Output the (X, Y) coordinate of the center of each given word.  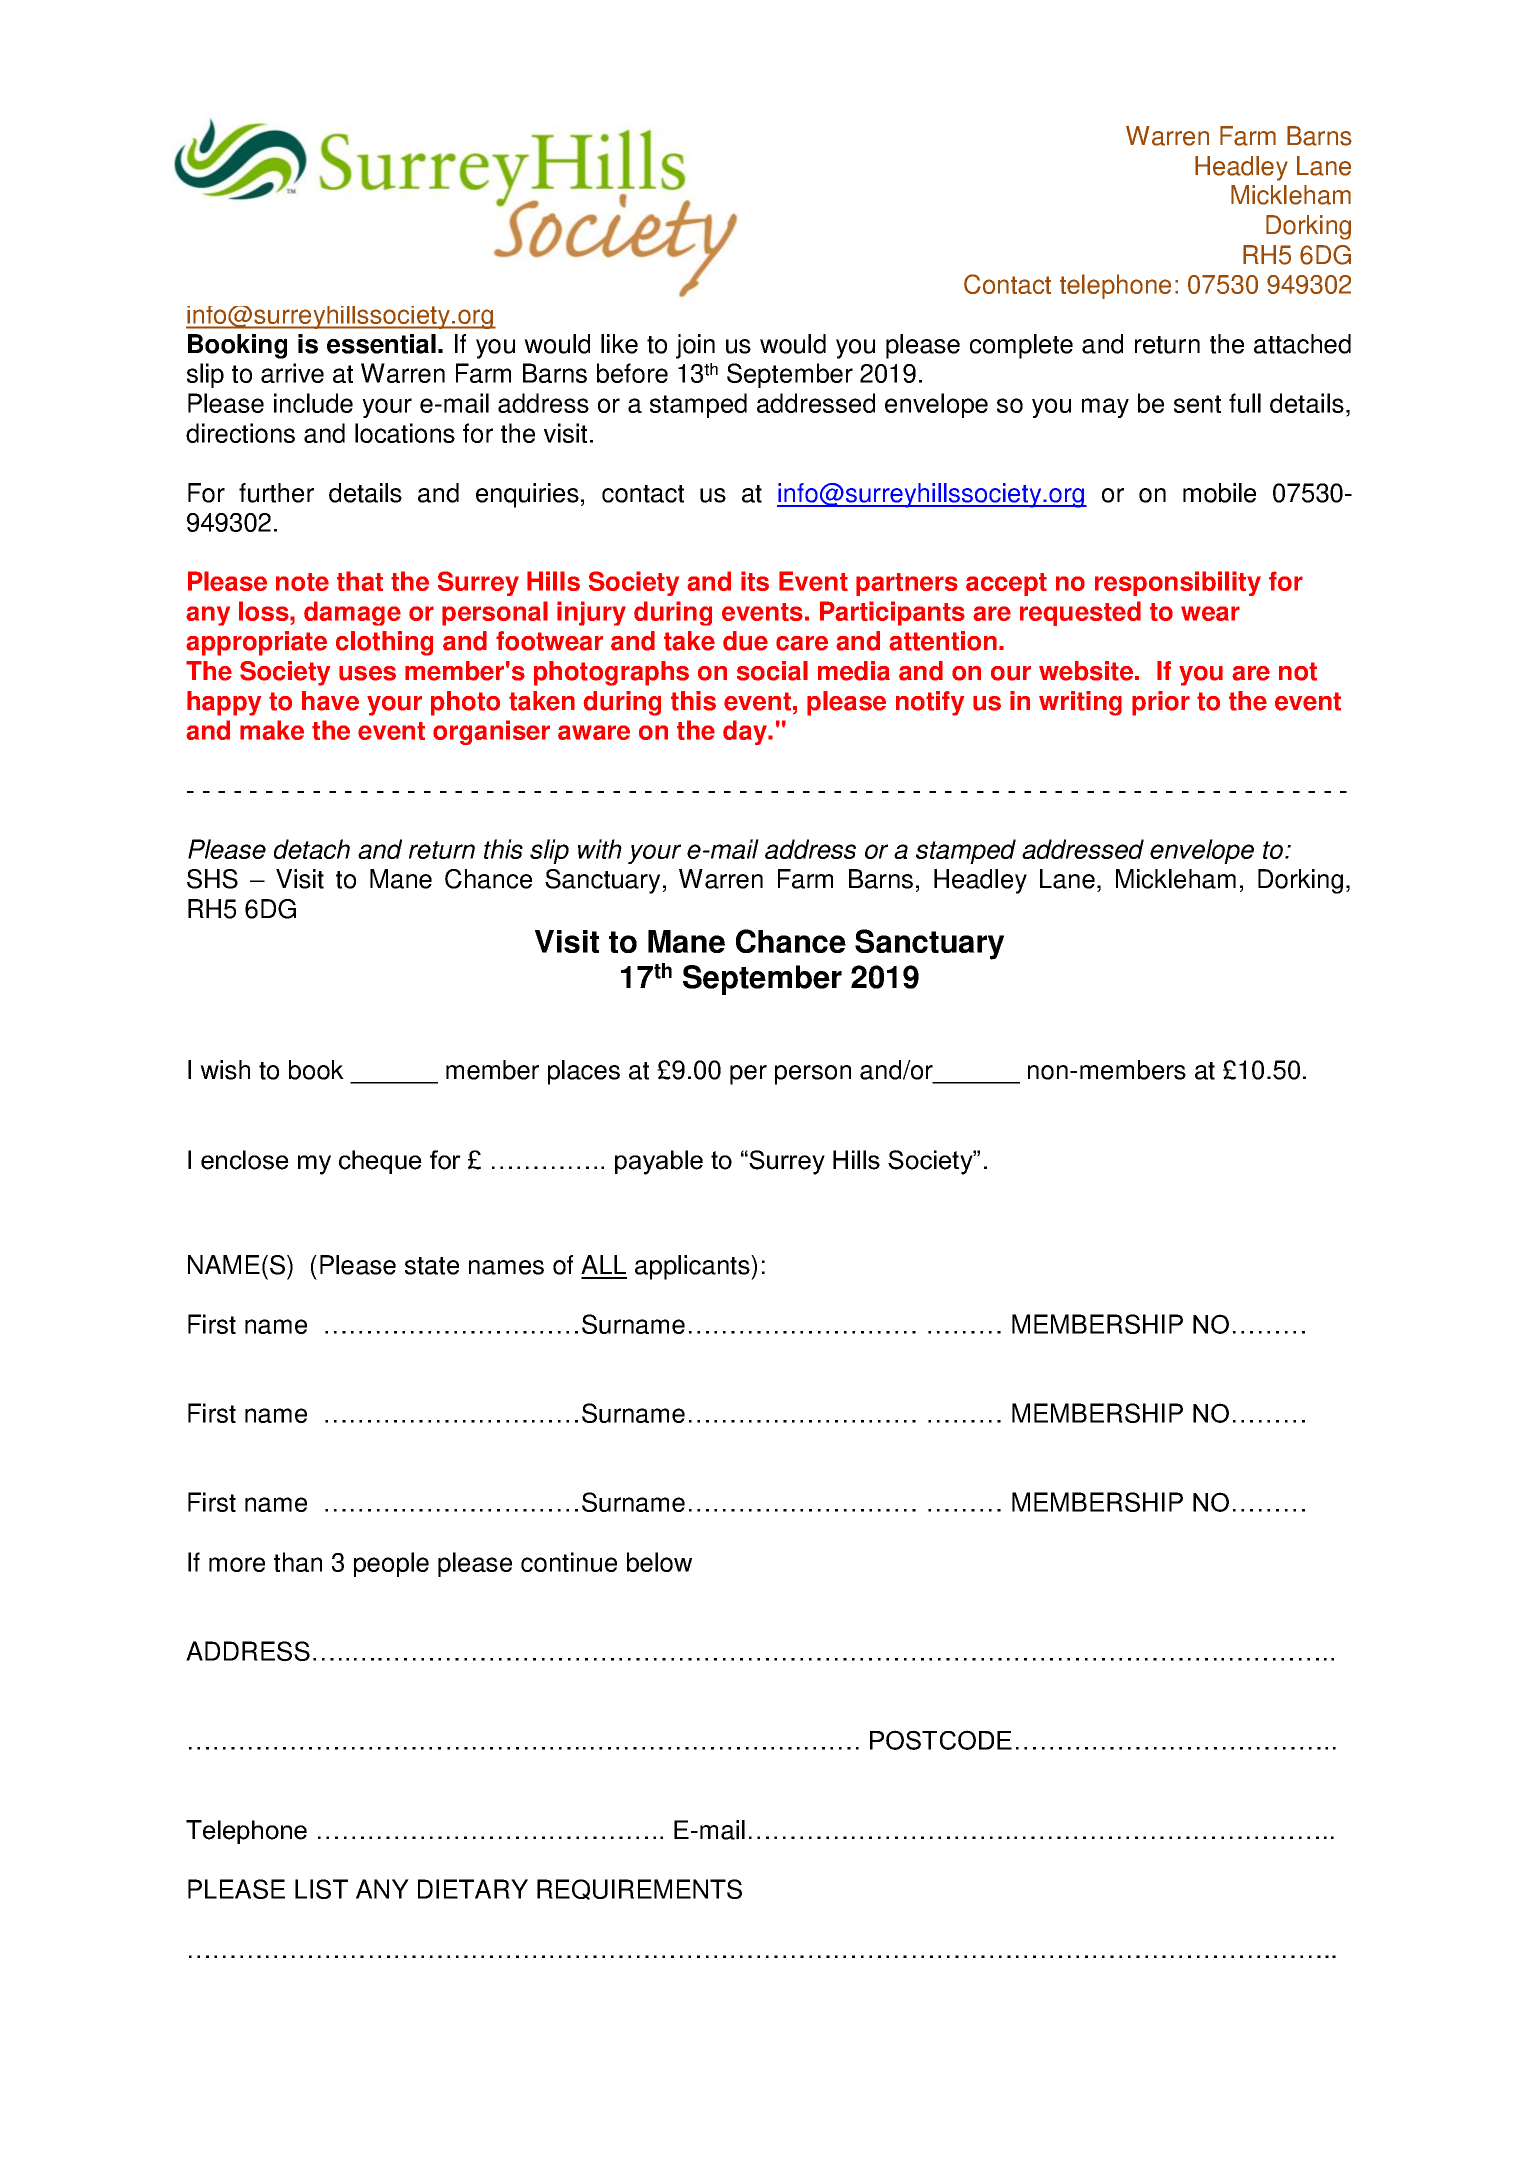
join (695, 346)
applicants (693, 1267)
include (313, 403)
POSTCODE (941, 1740)
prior (1161, 703)
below (659, 1562)
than (298, 1562)
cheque (380, 1162)
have (330, 701)
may (1105, 408)
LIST (321, 1889)
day (746, 732)
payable (659, 1162)
